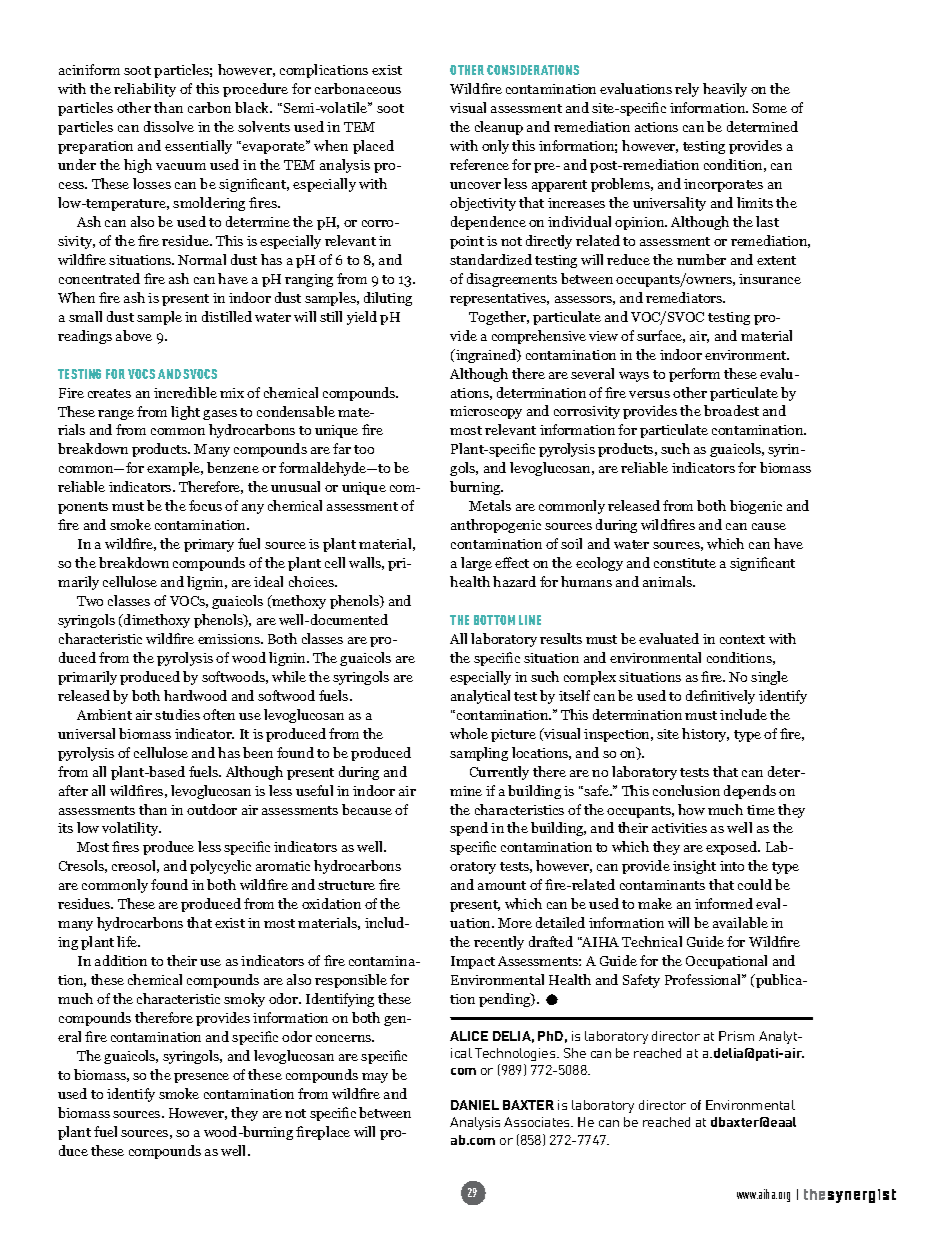  What do you see at coordinates (694, 867) in the document?
I see `insight` at bounding box center [694, 867].
